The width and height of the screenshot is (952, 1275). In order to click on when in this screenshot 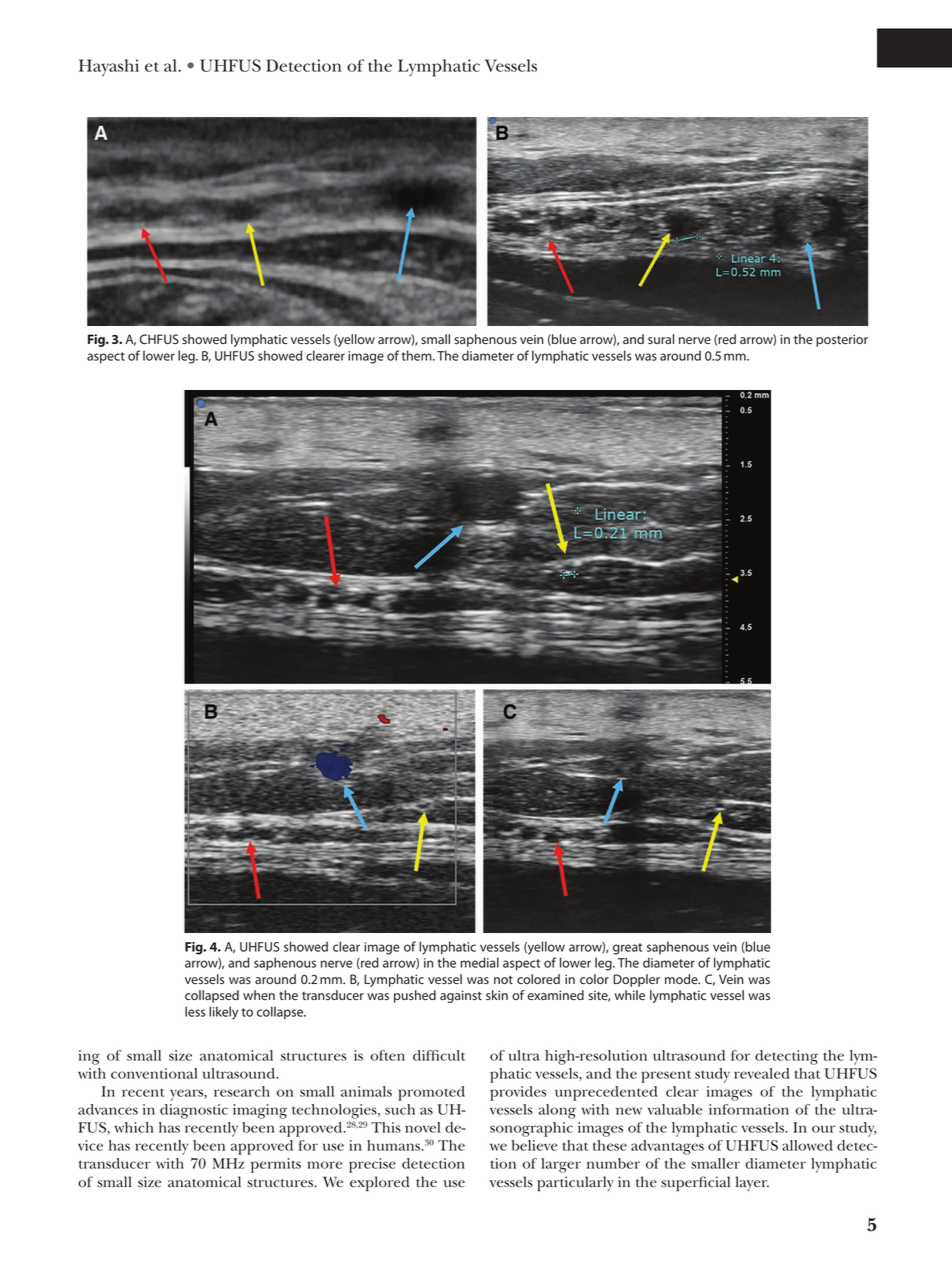, I will do `click(259, 995)`.
